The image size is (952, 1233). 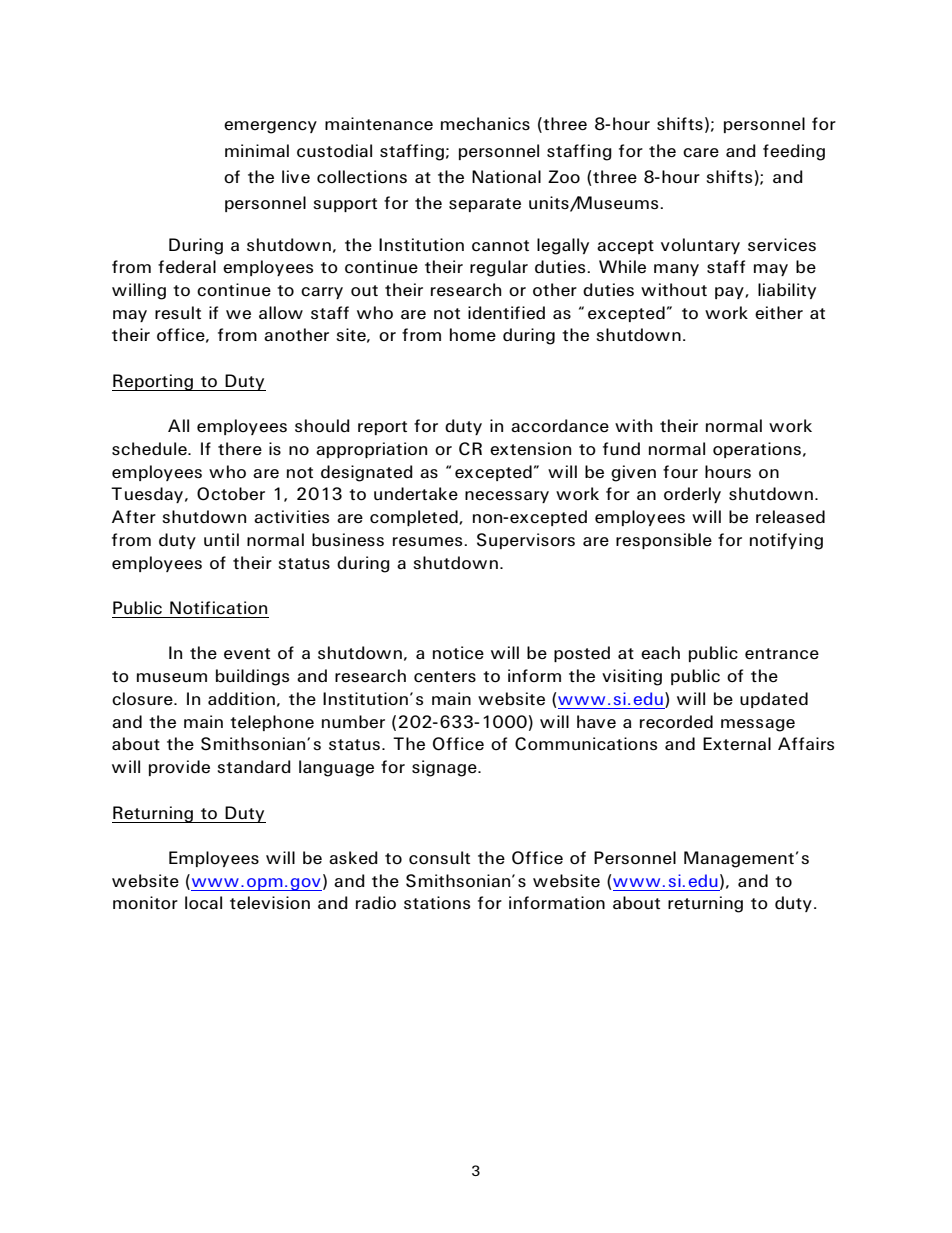 I want to click on minimal, so click(x=257, y=150).
